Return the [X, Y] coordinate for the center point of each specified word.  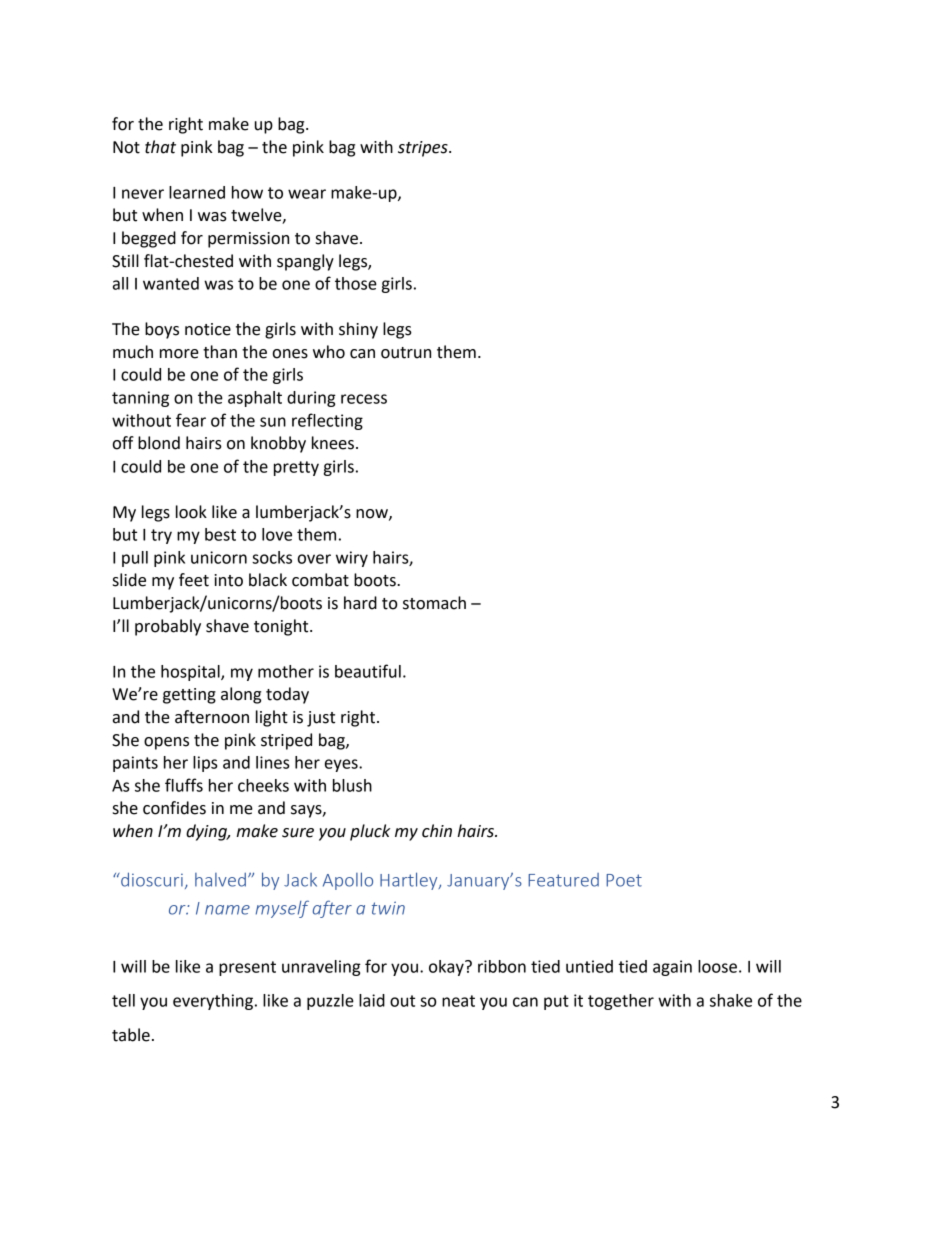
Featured [563, 880]
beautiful [368, 671]
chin [437, 831]
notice [208, 329]
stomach [434, 603]
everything [213, 1002]
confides [174, 808]
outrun [406, 353]
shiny [358, 330]
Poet [624, 880]
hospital [191, 673]
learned [197, 192]
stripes [424, 149]
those [356, 283]
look [191, 512]
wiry [352, 559]
